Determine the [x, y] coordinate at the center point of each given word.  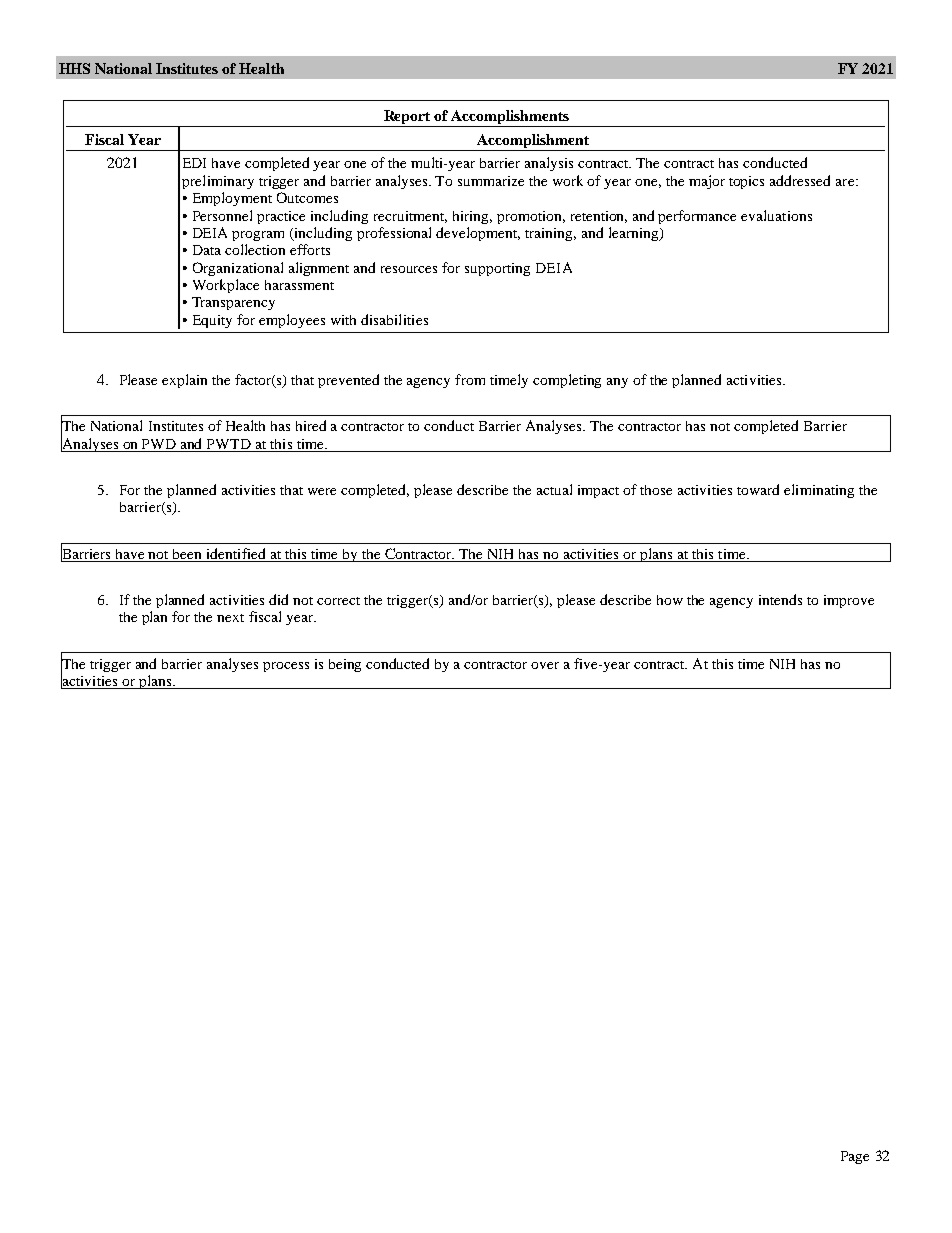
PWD [159, 444]
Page [855, 1157]
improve [849, 601]
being [345, 665]
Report [407, 118]
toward [758, 489]
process [286, 667]
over [545, 665]
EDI [194, 163]
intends [780, 599]
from [470, 379]
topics [746, 182]
